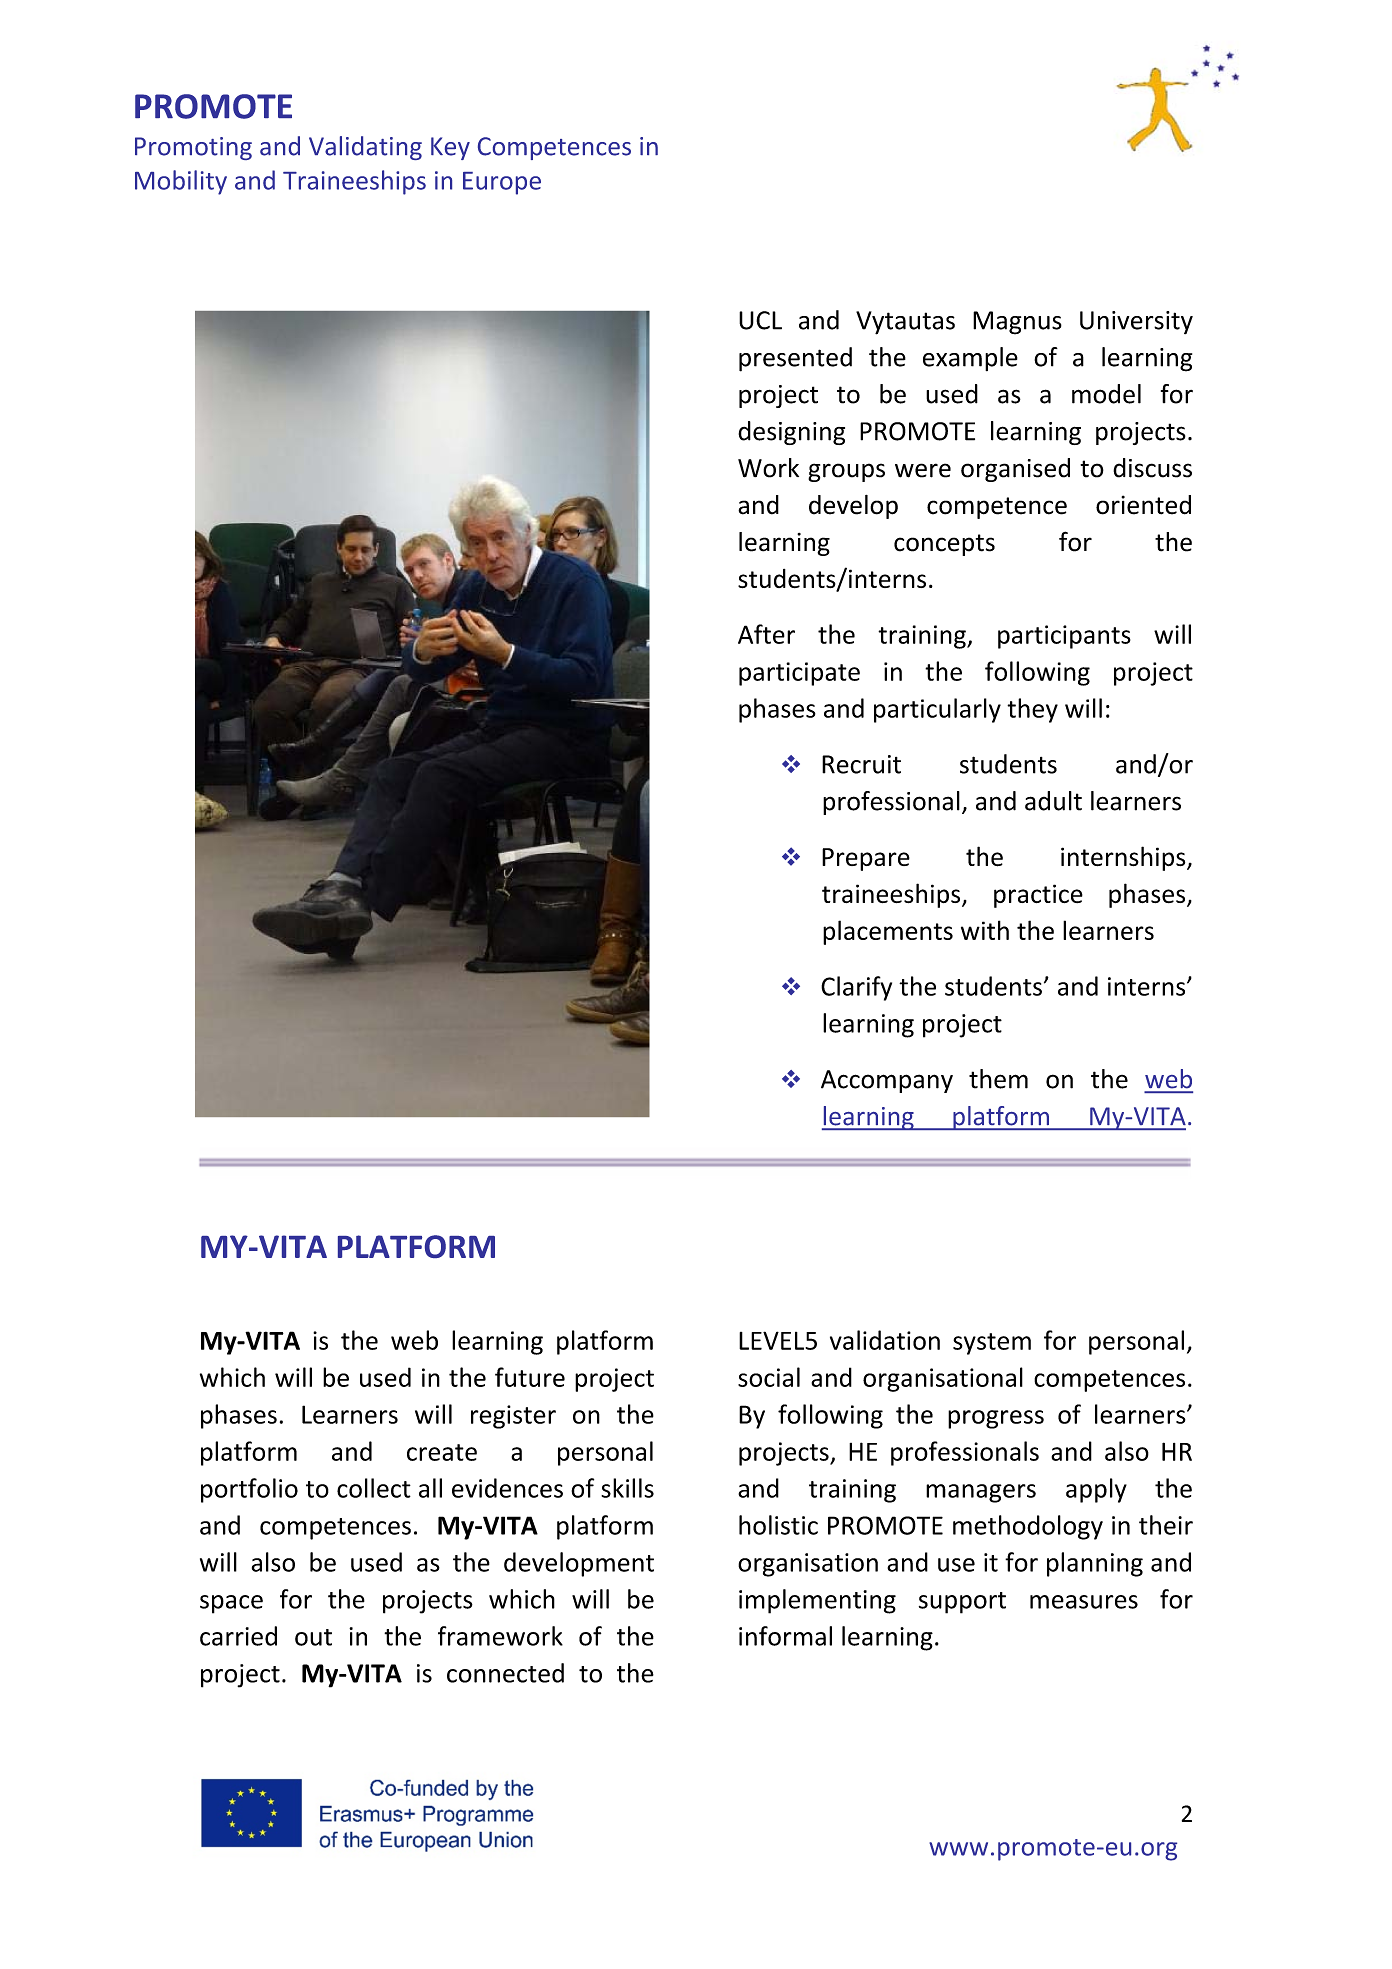 The width and height of the page is (1392, 1969). What do you see at coordinates (887, 1081) in the page?
I see `Accompany` at bounding box center [887, 1081].
